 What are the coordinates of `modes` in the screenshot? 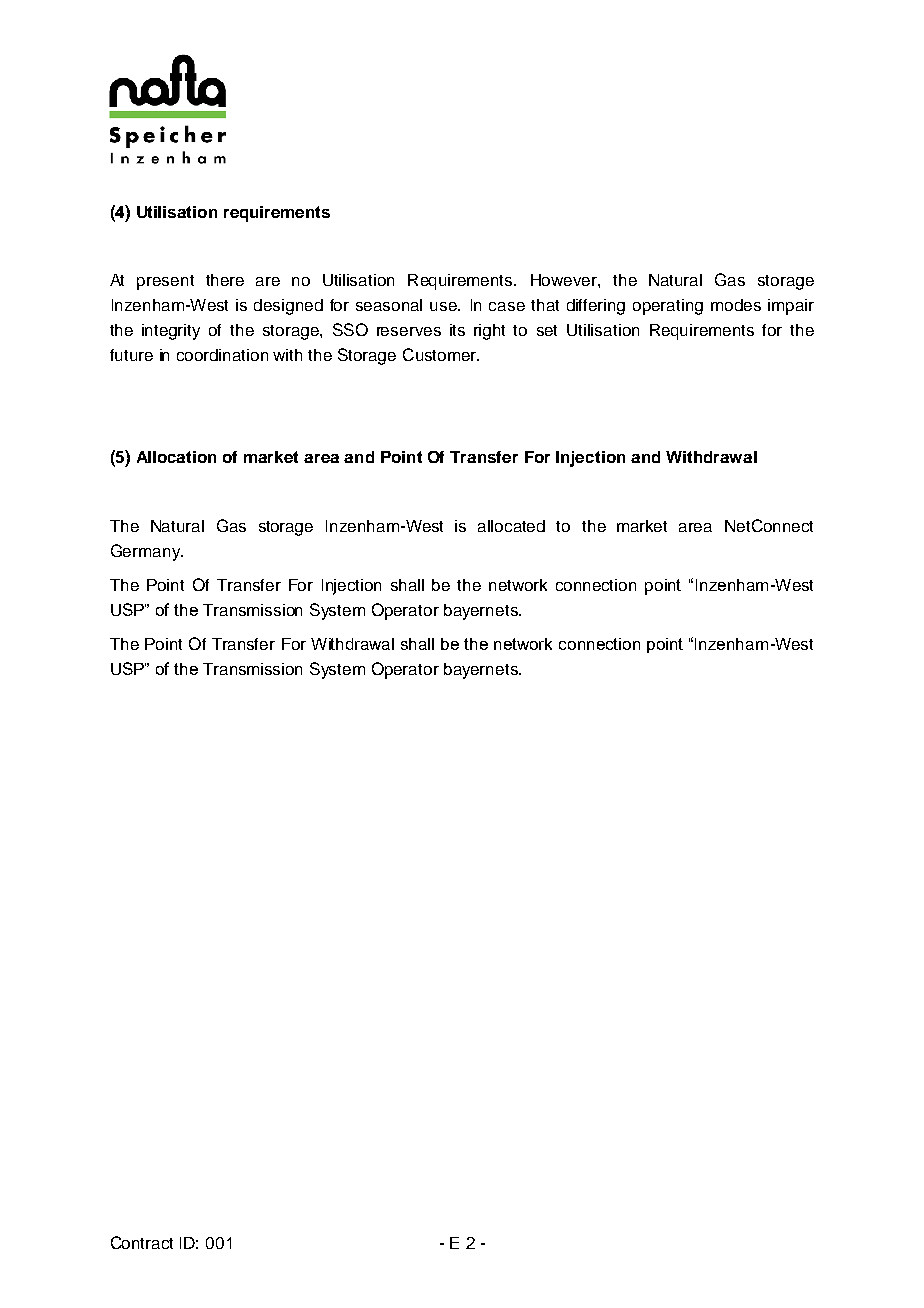 It's located at (736, 305).
